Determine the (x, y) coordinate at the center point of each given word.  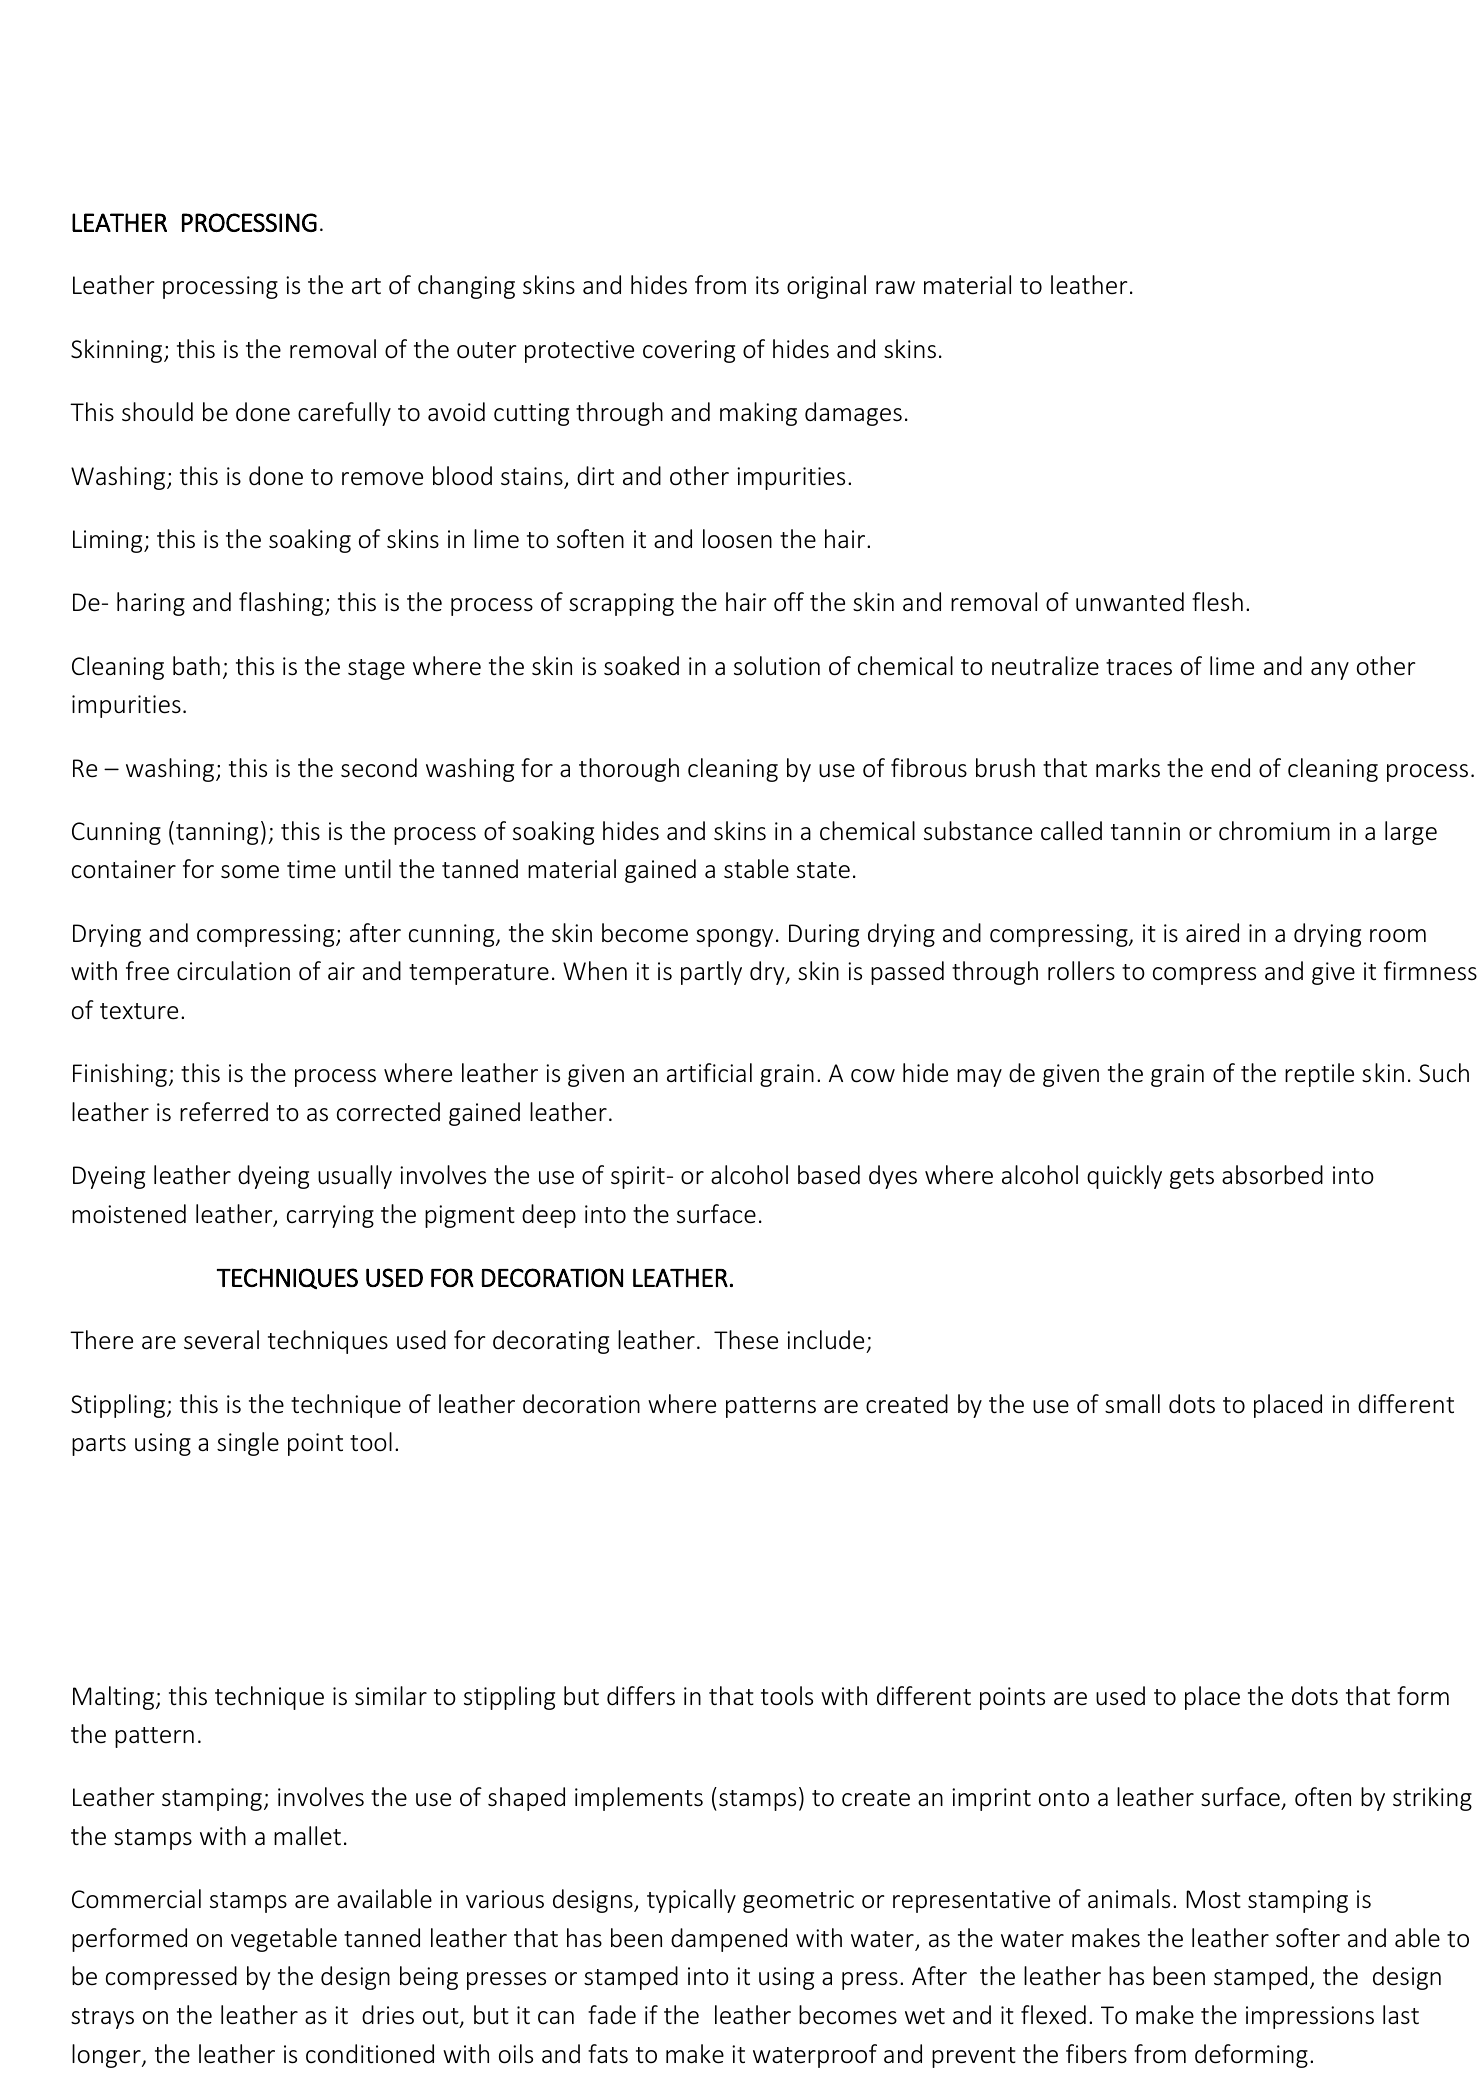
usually (355, 1177)
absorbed (1272, 1175)
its (767, 285)
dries (388, 2015)
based (829, 1175)
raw (895, 288)
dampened (729, 1940)
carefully (344, 414)
